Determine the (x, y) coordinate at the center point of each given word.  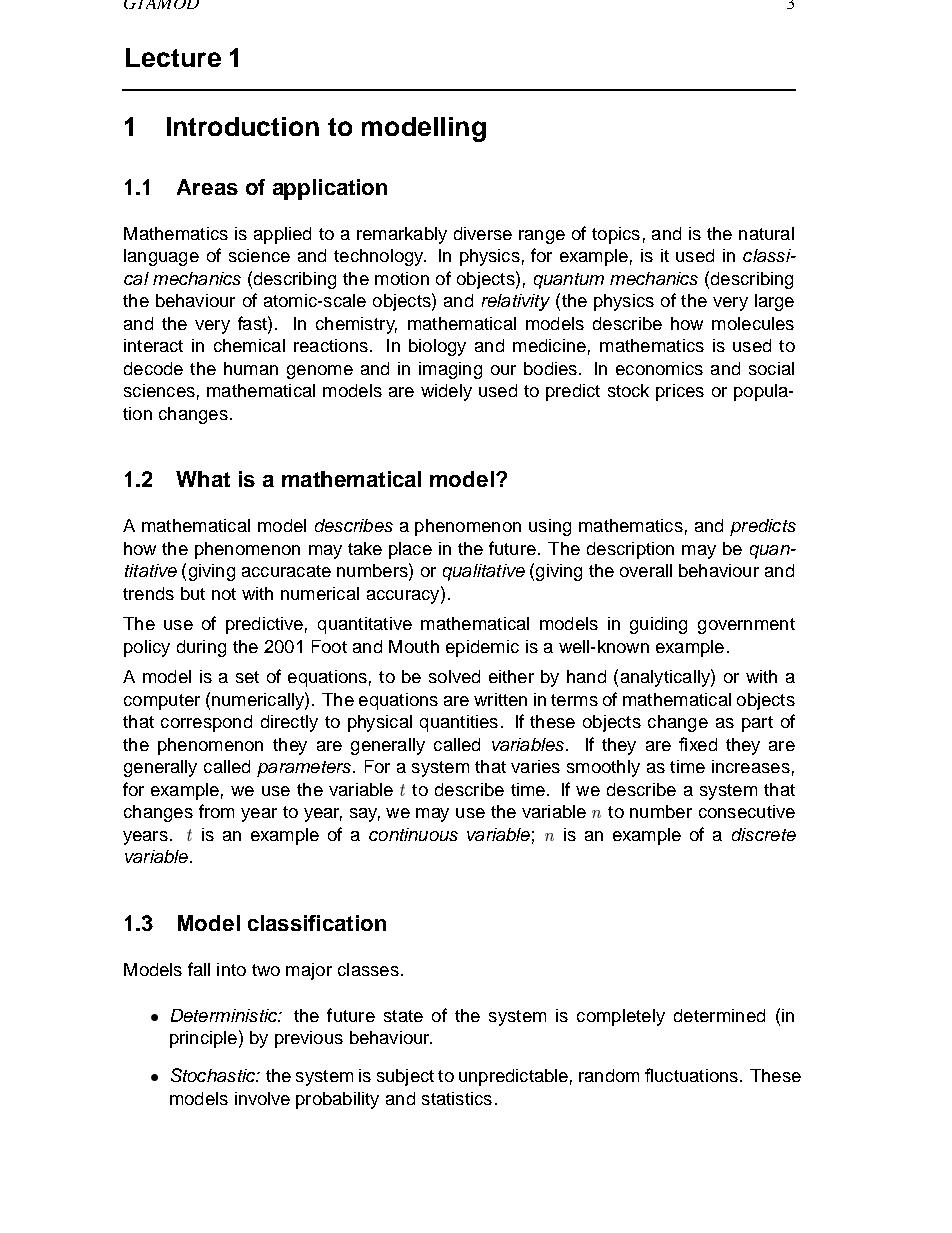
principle (203, 1039)
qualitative (484, 572)
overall (646, 570)
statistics (457, 1098)
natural (766, 233)
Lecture (173, 57)
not (224, 594)
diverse (483, 233)
